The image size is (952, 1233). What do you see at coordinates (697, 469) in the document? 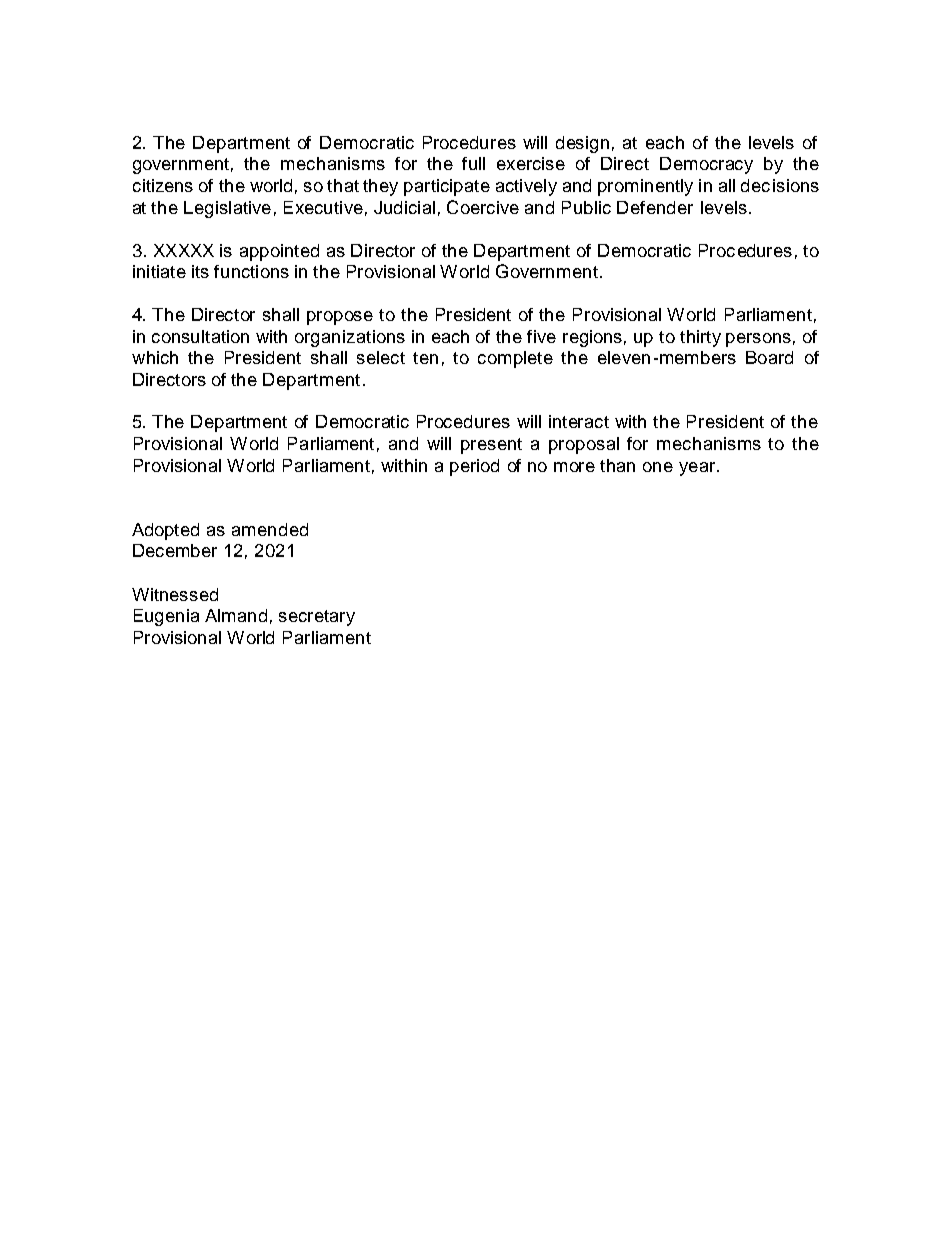
I see `year` at bounding box center [697, 469].
